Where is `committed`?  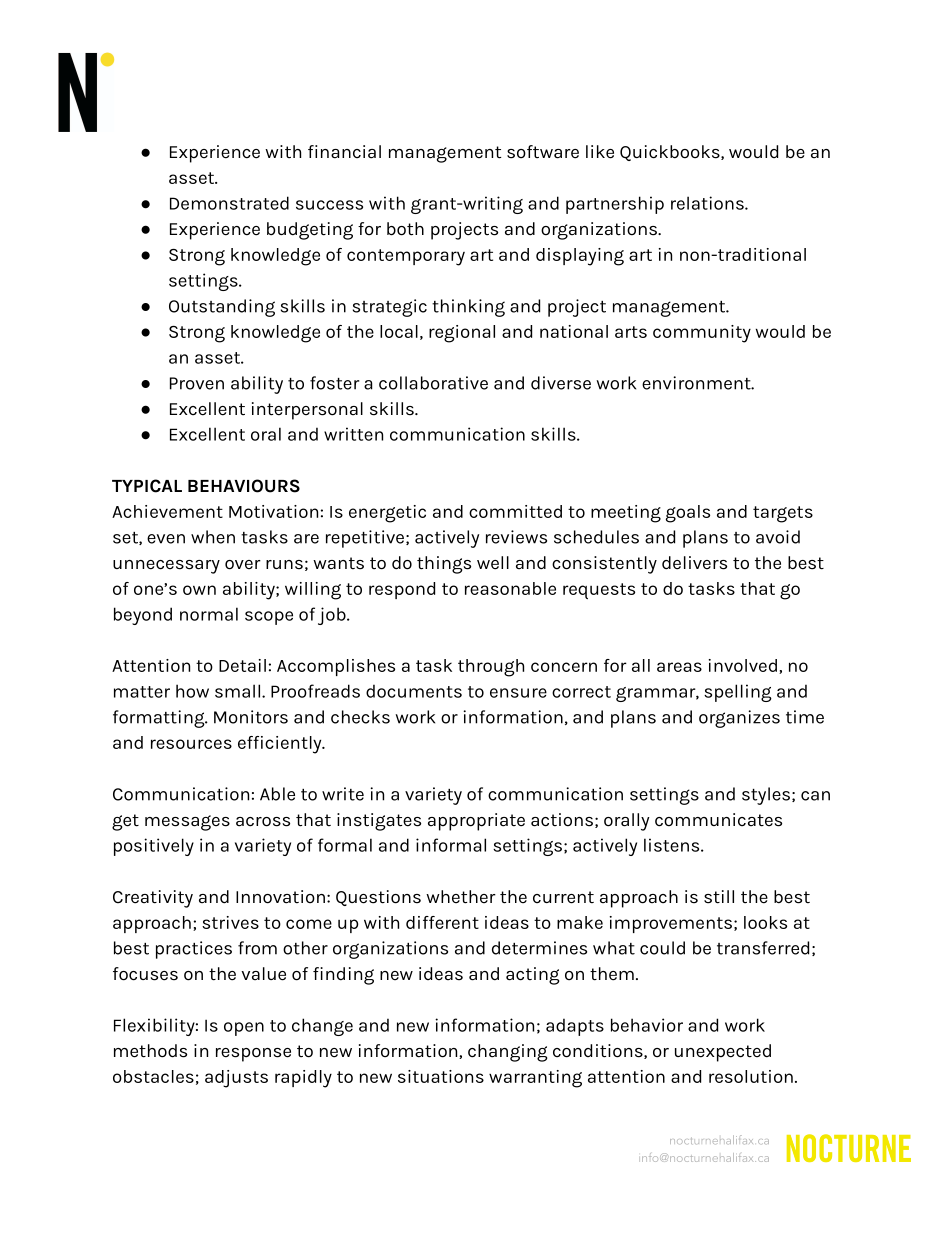 committed is located at coordinates (515, 511).
